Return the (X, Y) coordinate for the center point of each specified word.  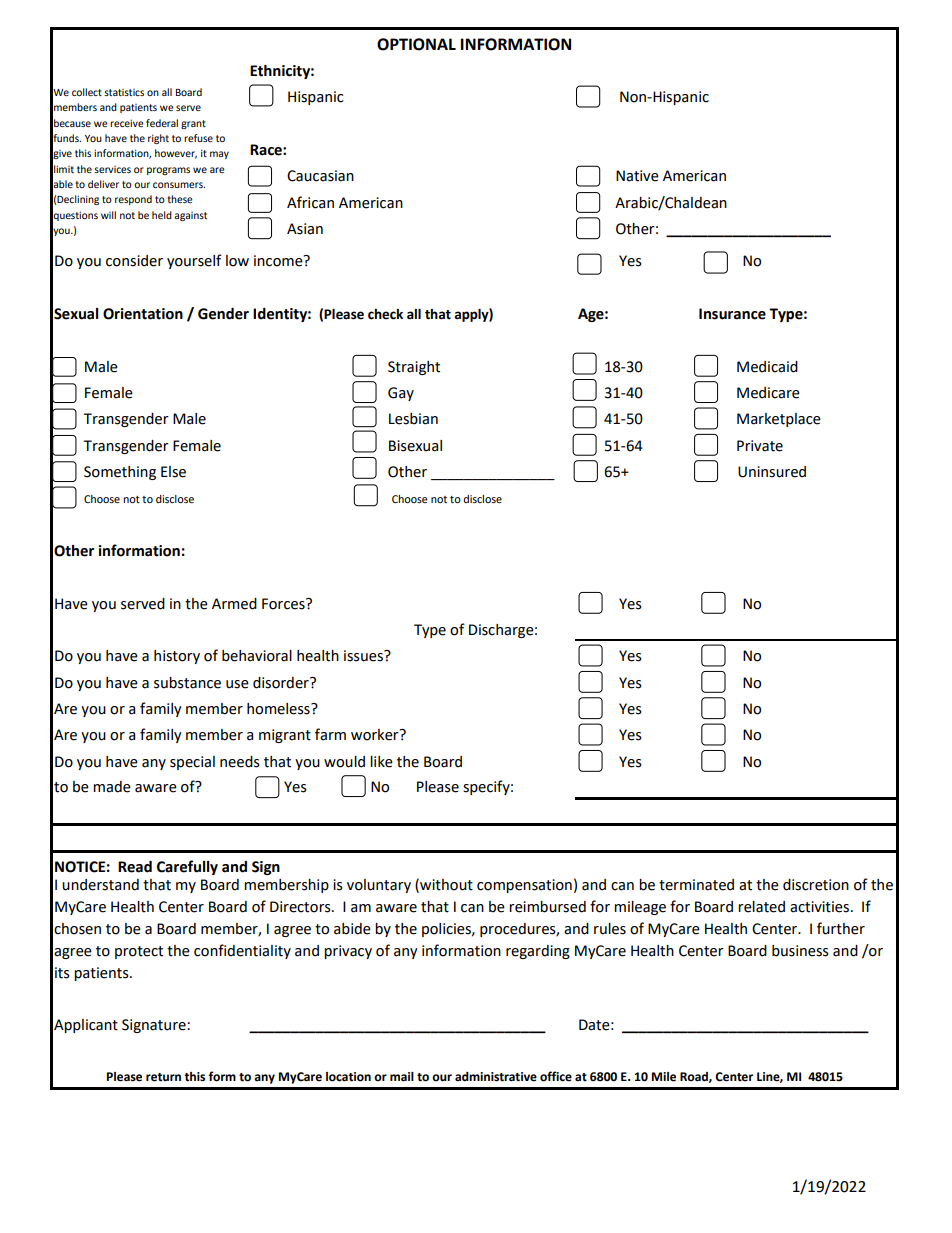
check (385, 314)
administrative (496, 1077)
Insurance (732, 314)
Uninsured (772, 472)
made (112, 787)
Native (637, 176)
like (381, 762)
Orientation (143, 314)
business (800, 951)
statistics (124, 92)
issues (364, 656)
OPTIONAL (416, 44)
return (163, 1077)
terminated (696, 885)
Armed (234, 604)
